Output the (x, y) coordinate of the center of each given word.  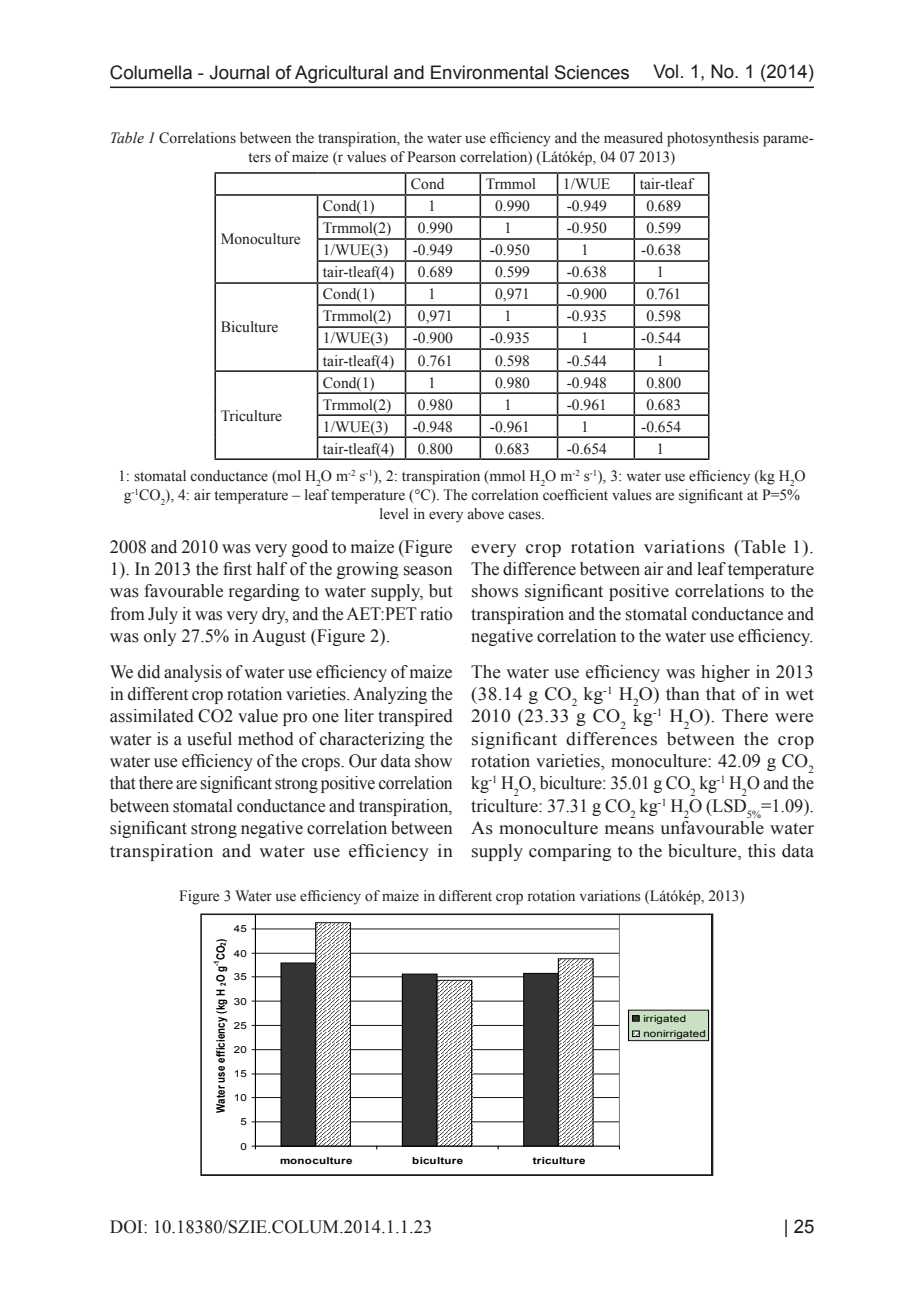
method (266, 739)
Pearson (431, 157)
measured (633, 138)
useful (209, 739)
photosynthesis (713, 139)
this (762, 851)
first (237, 569)
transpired (415, 717)
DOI (127, 1227)
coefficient (575, 495)
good (310, 548)
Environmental (489, 72)
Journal (239, 72)
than (683, 694)
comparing (570, 852)
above (485, 514)
